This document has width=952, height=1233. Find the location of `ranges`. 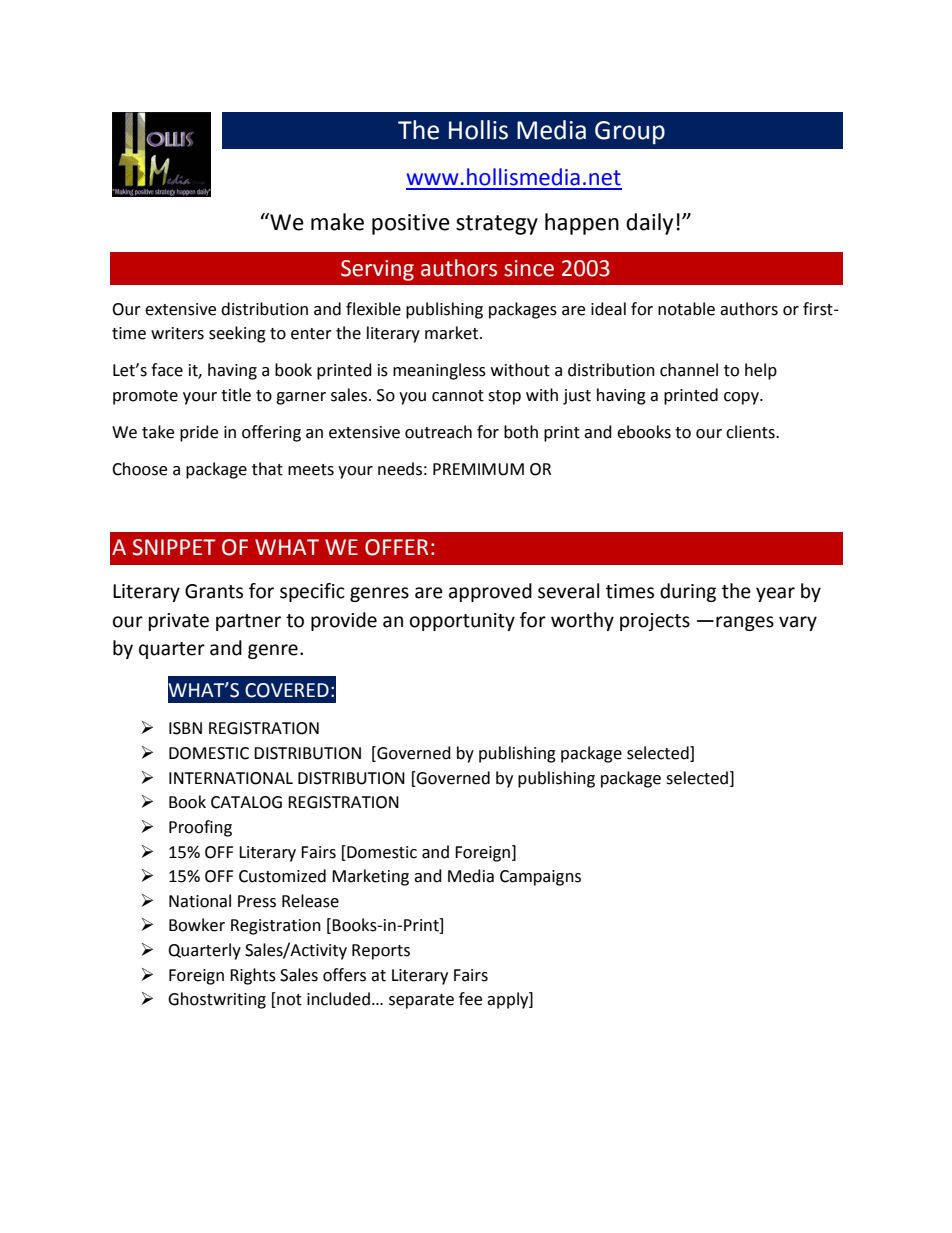

ranges is located at coordinates (745, 623).
